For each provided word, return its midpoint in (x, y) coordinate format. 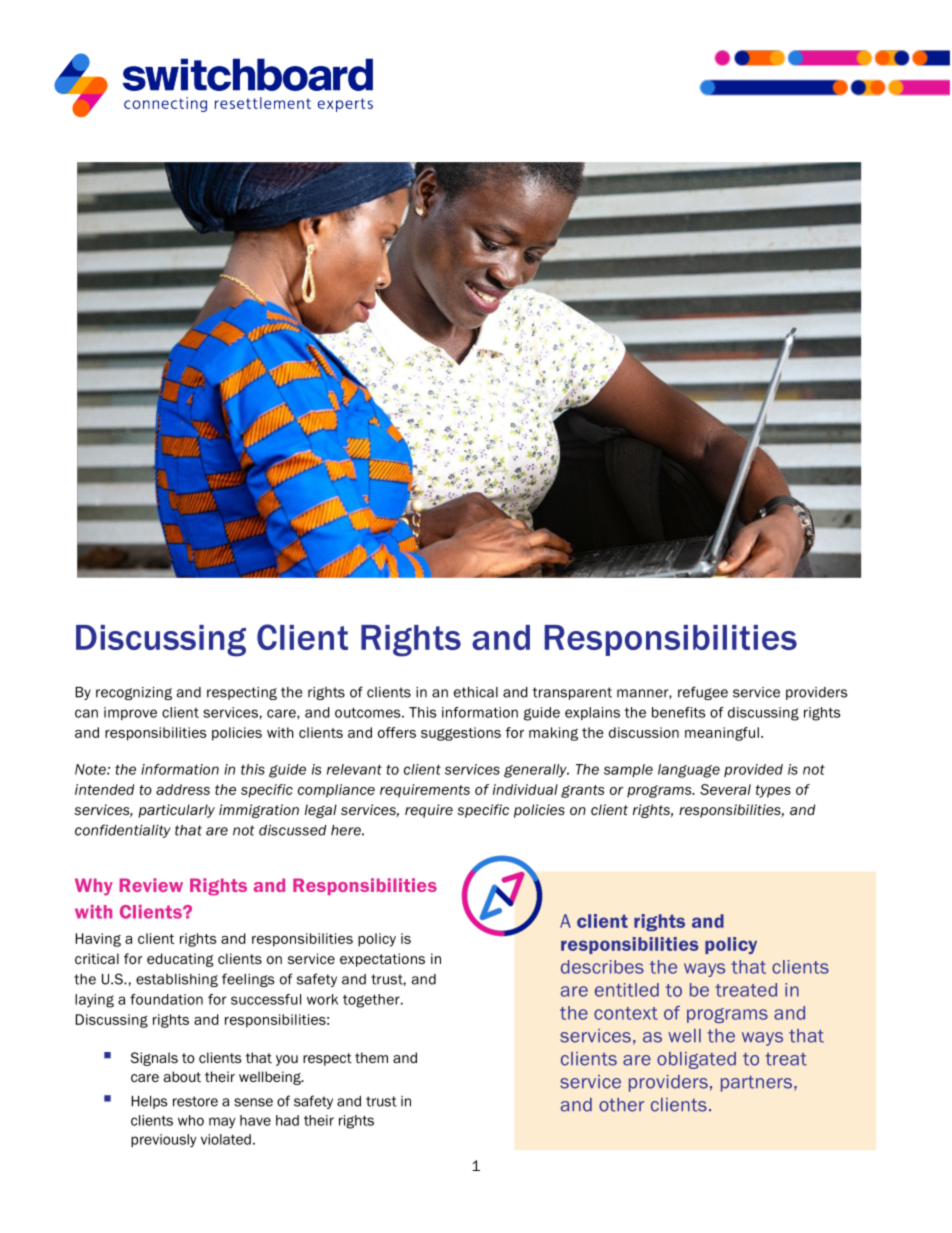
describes (602, 967)
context (626, 1013)
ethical (476, 692)
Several (725, 789)
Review (151, 885)
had (287, 1120)
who (191, 1120)
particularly (176, 811)
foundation (166, 999)
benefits (678, 712)
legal (321, 811)
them (371, 1057)
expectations (382, 960)
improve (130, 713)
